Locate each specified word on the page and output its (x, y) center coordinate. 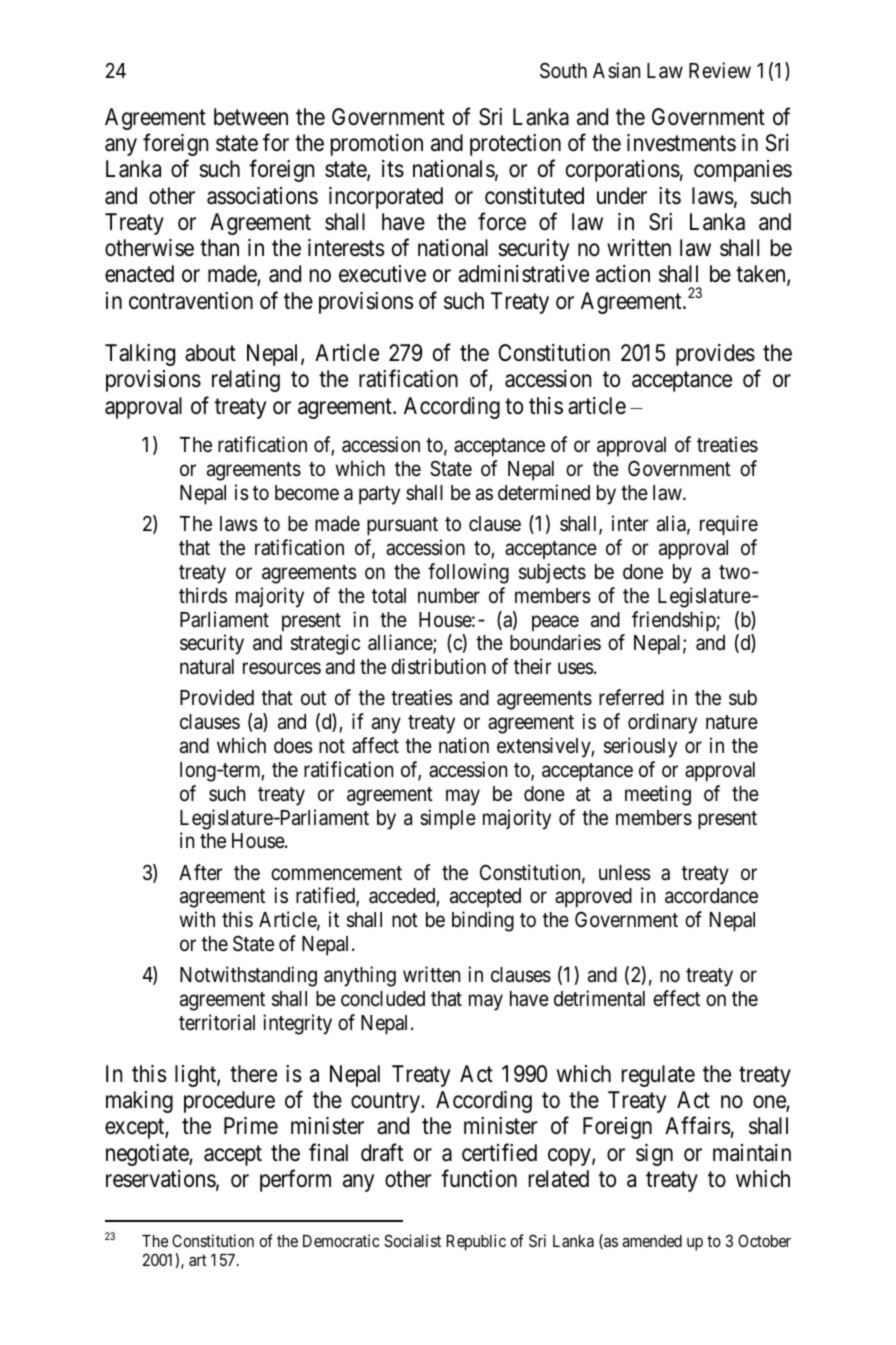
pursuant (402, 526)
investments (681, 143)
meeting (658, 795)
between (251, 117)
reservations (161, 1179)
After (201, 872)
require (729, 525)
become (307, 493)
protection (515, 145)
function (479, 1178)
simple (448, 819)
